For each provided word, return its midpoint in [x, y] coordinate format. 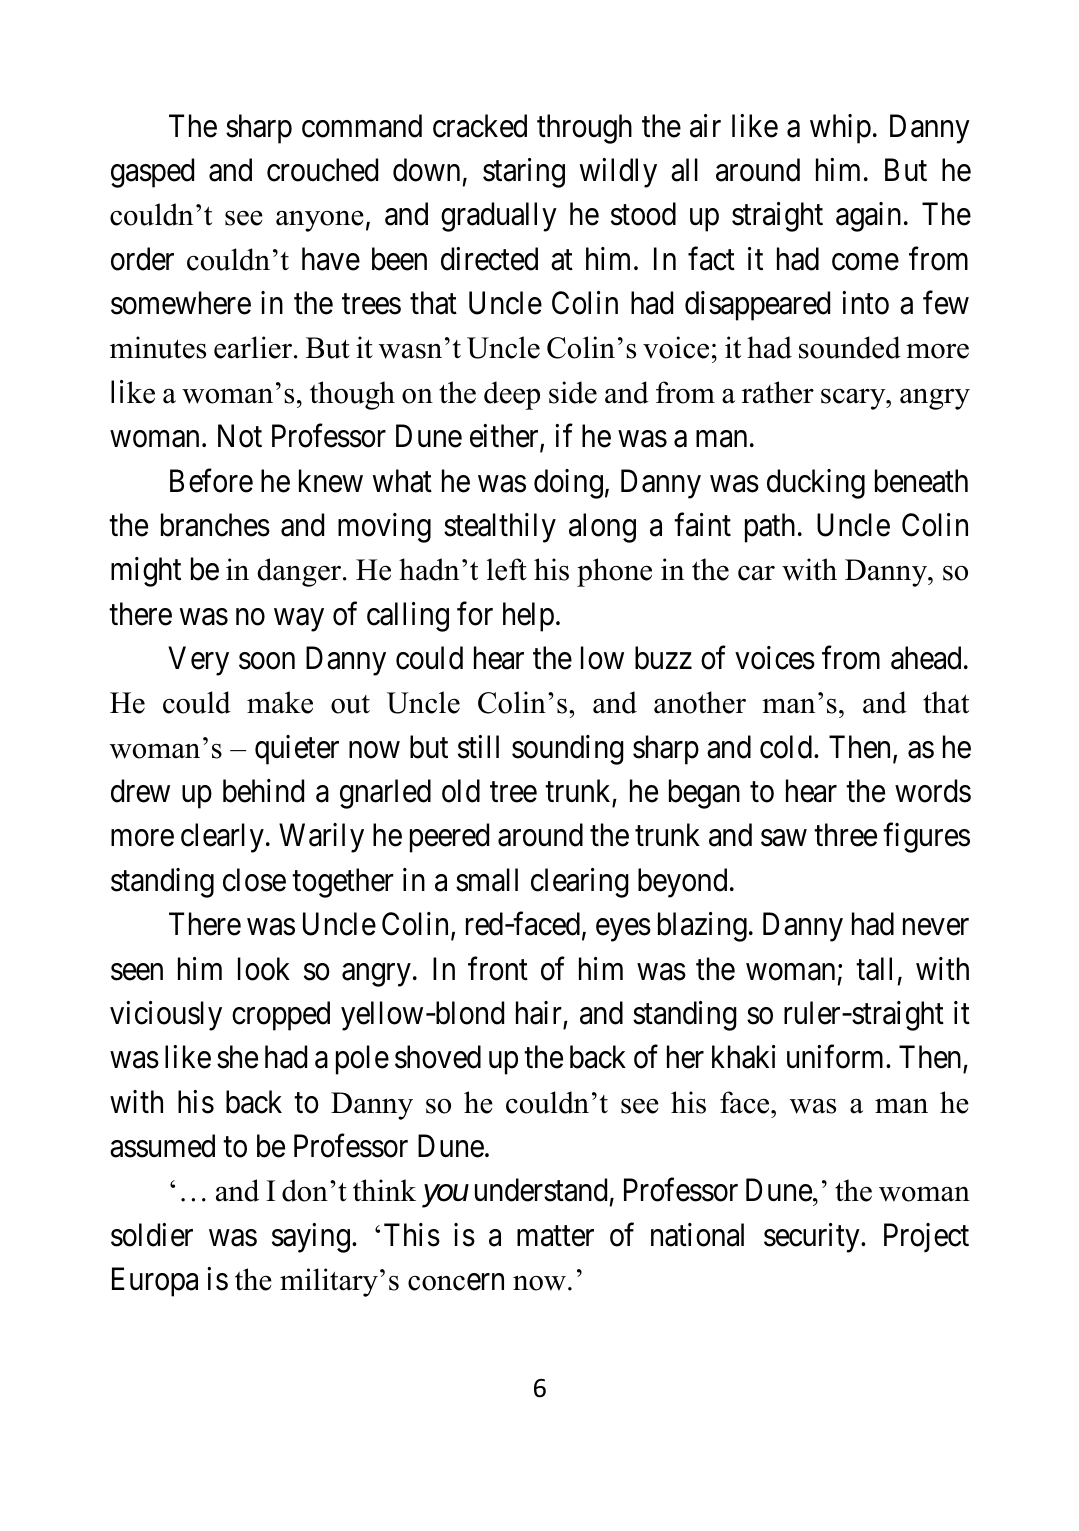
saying [311, 1238]
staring [524, 173]
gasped [152, 173]
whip [840, 129]
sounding [568, 750]
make [280, 702]
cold [786, 747]
